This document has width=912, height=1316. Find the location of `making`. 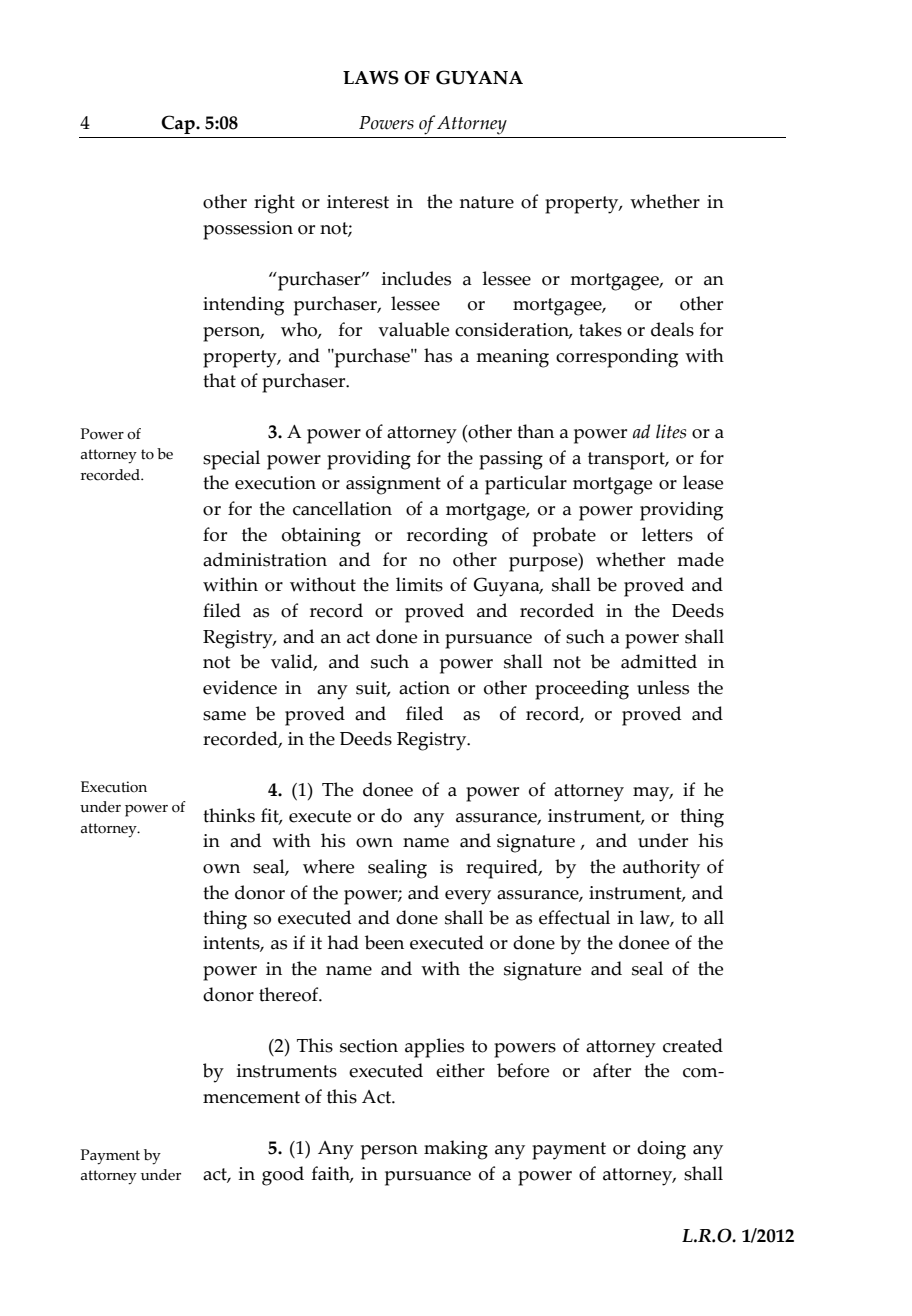

making is located at coordinates (456, 1150).
